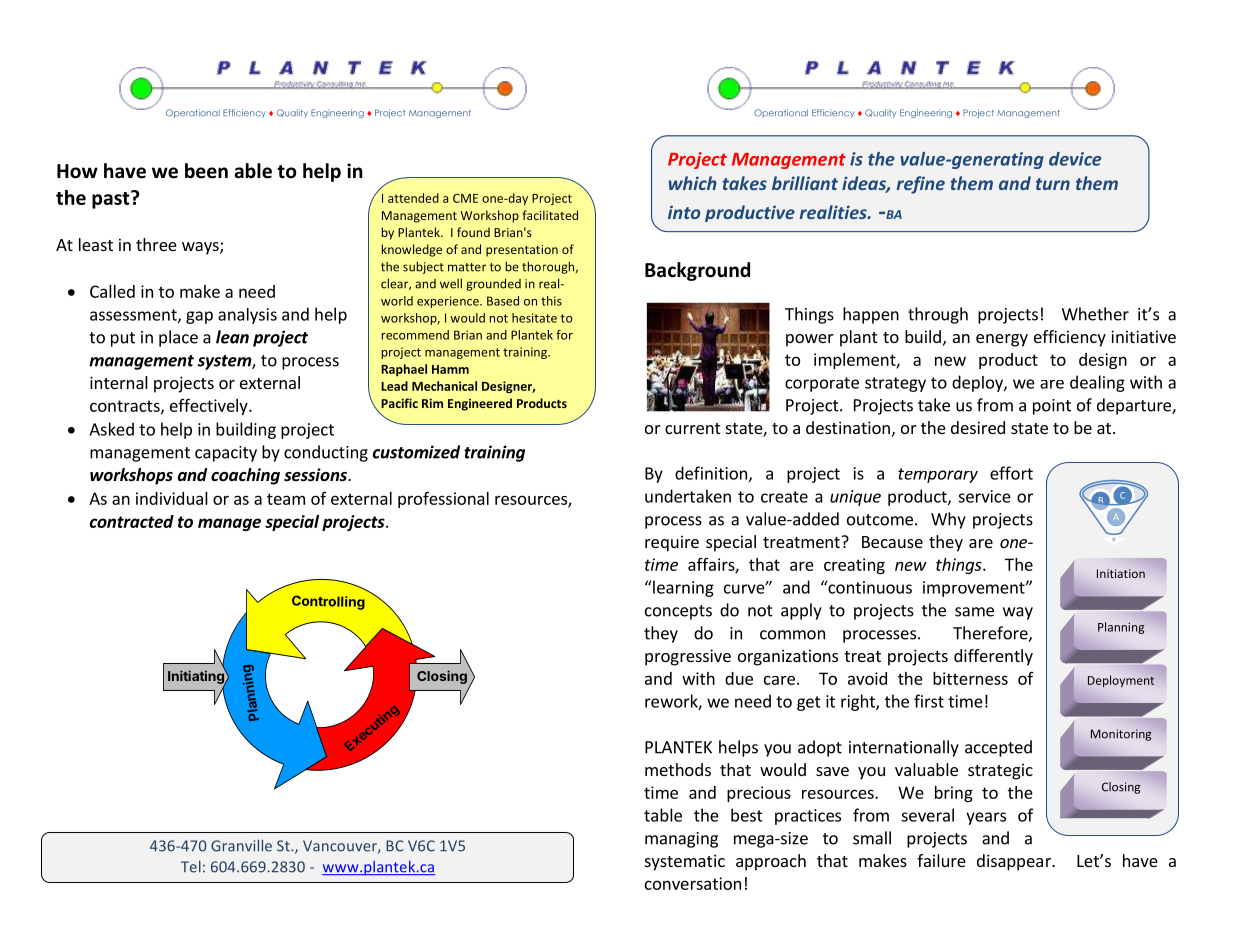  What do you see at coordinates (993, 657) in the screenshot?
I see `differently` at bounding box center [993, 657].
